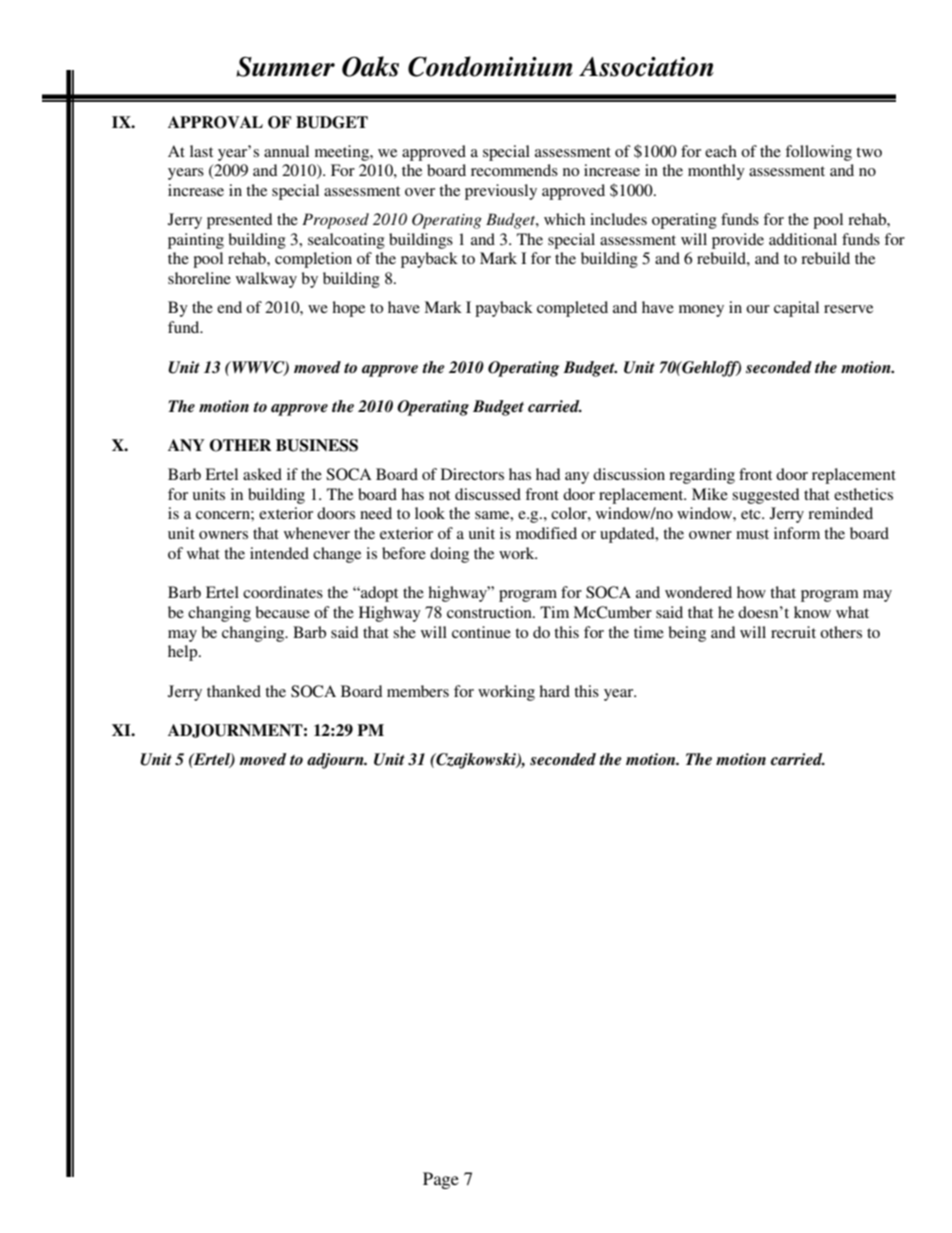 The image size is (952, 1233). What do you see at coordinates (282, 612) in the screenshot?
I see `because` at bounding box center [282, 612].
